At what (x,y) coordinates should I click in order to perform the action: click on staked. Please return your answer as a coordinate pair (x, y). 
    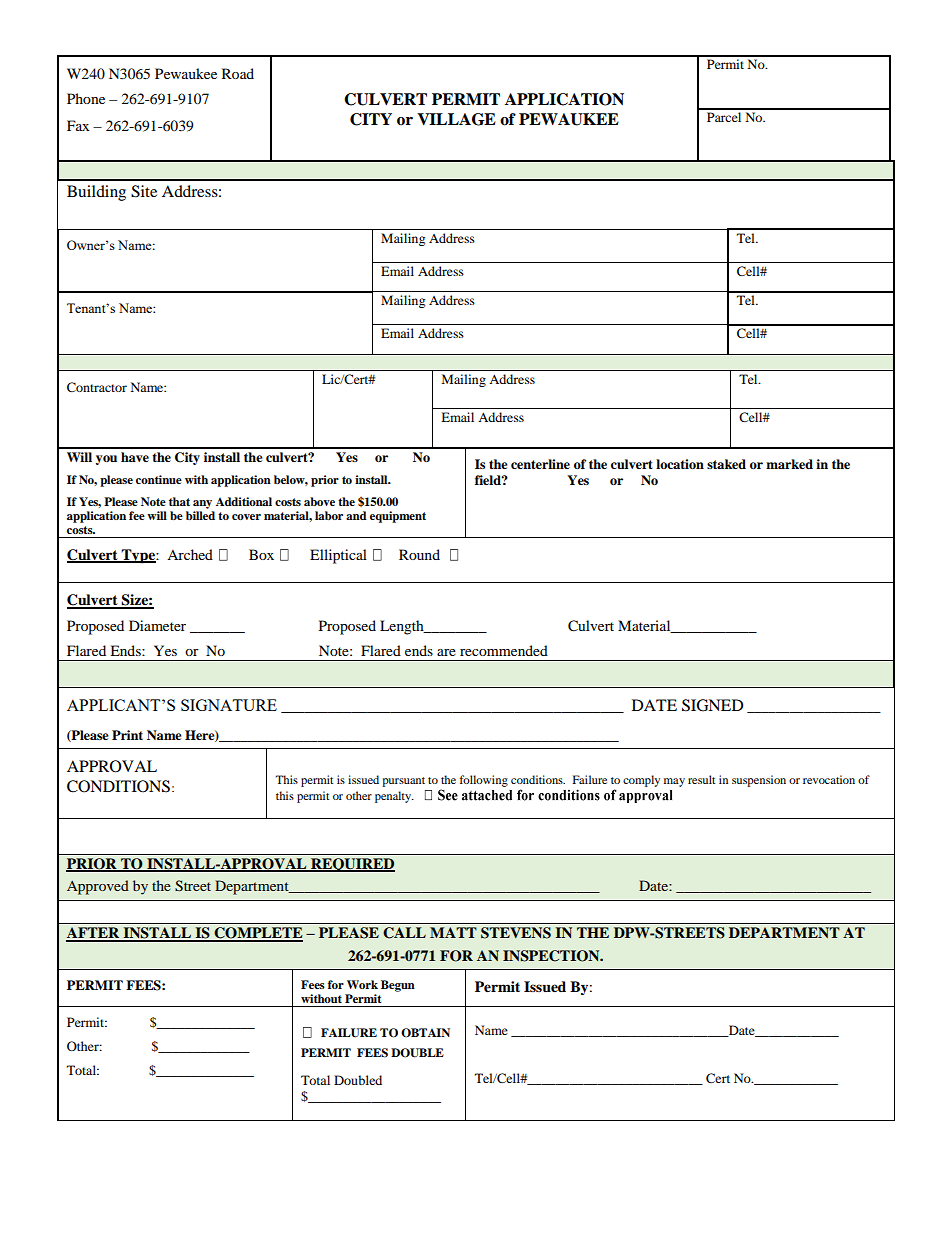
    Looking at the image, I should click on (726, 464).
